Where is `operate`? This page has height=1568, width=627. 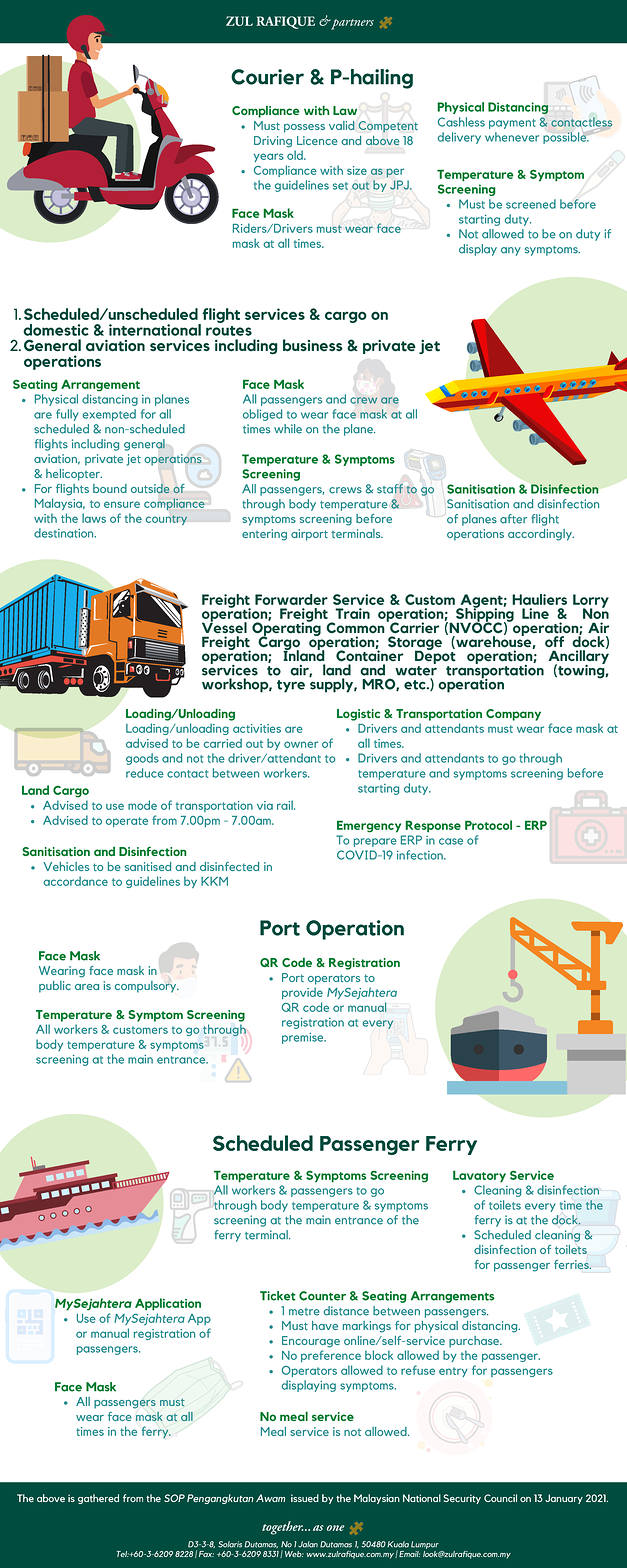
operate is located at coordinates (127, 822).
